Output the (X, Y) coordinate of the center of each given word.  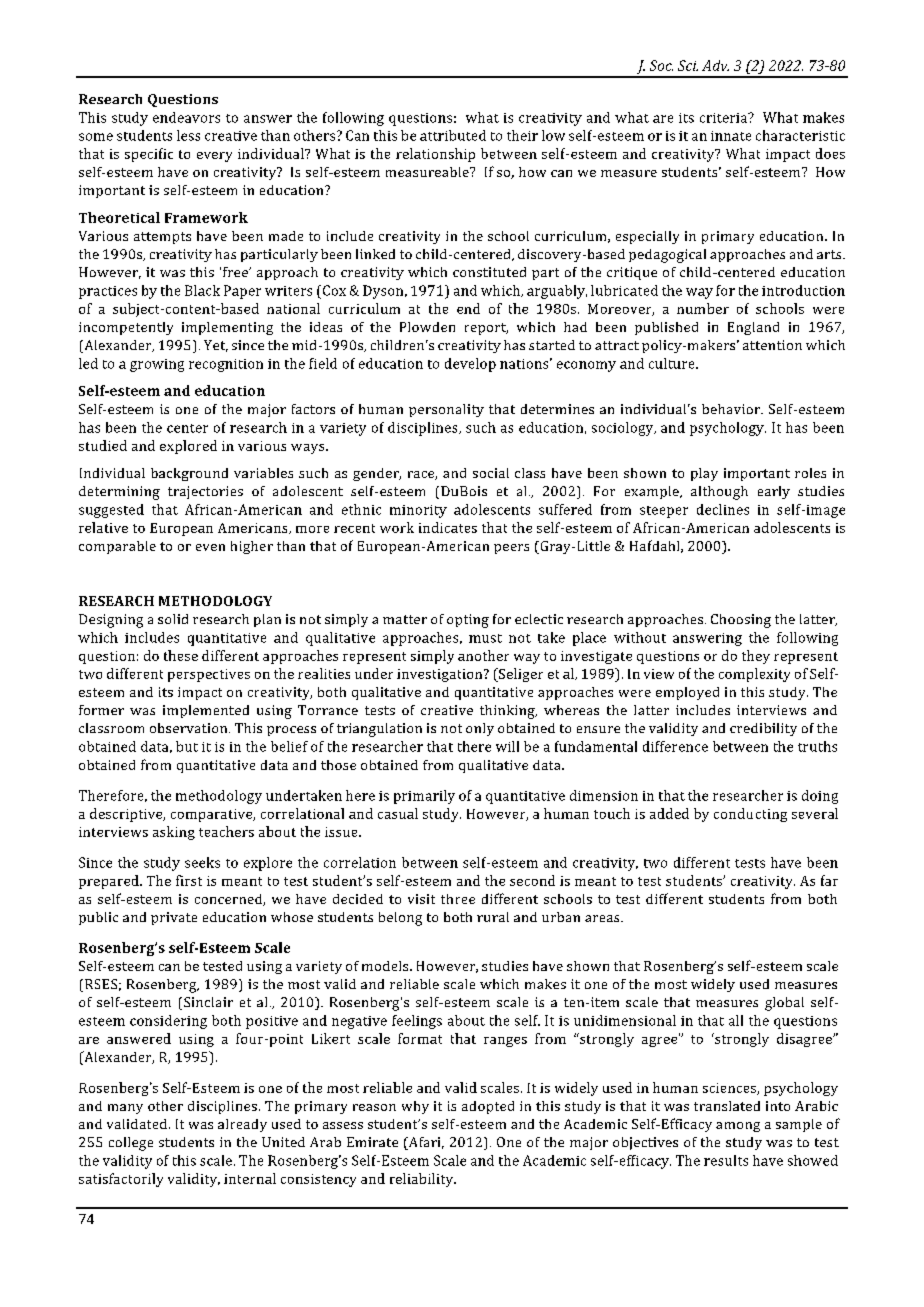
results (726, 1160)
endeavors (186, 117)
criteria (725, 118)
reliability (423, 1180)
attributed (453, 135)
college (131, 1144)
